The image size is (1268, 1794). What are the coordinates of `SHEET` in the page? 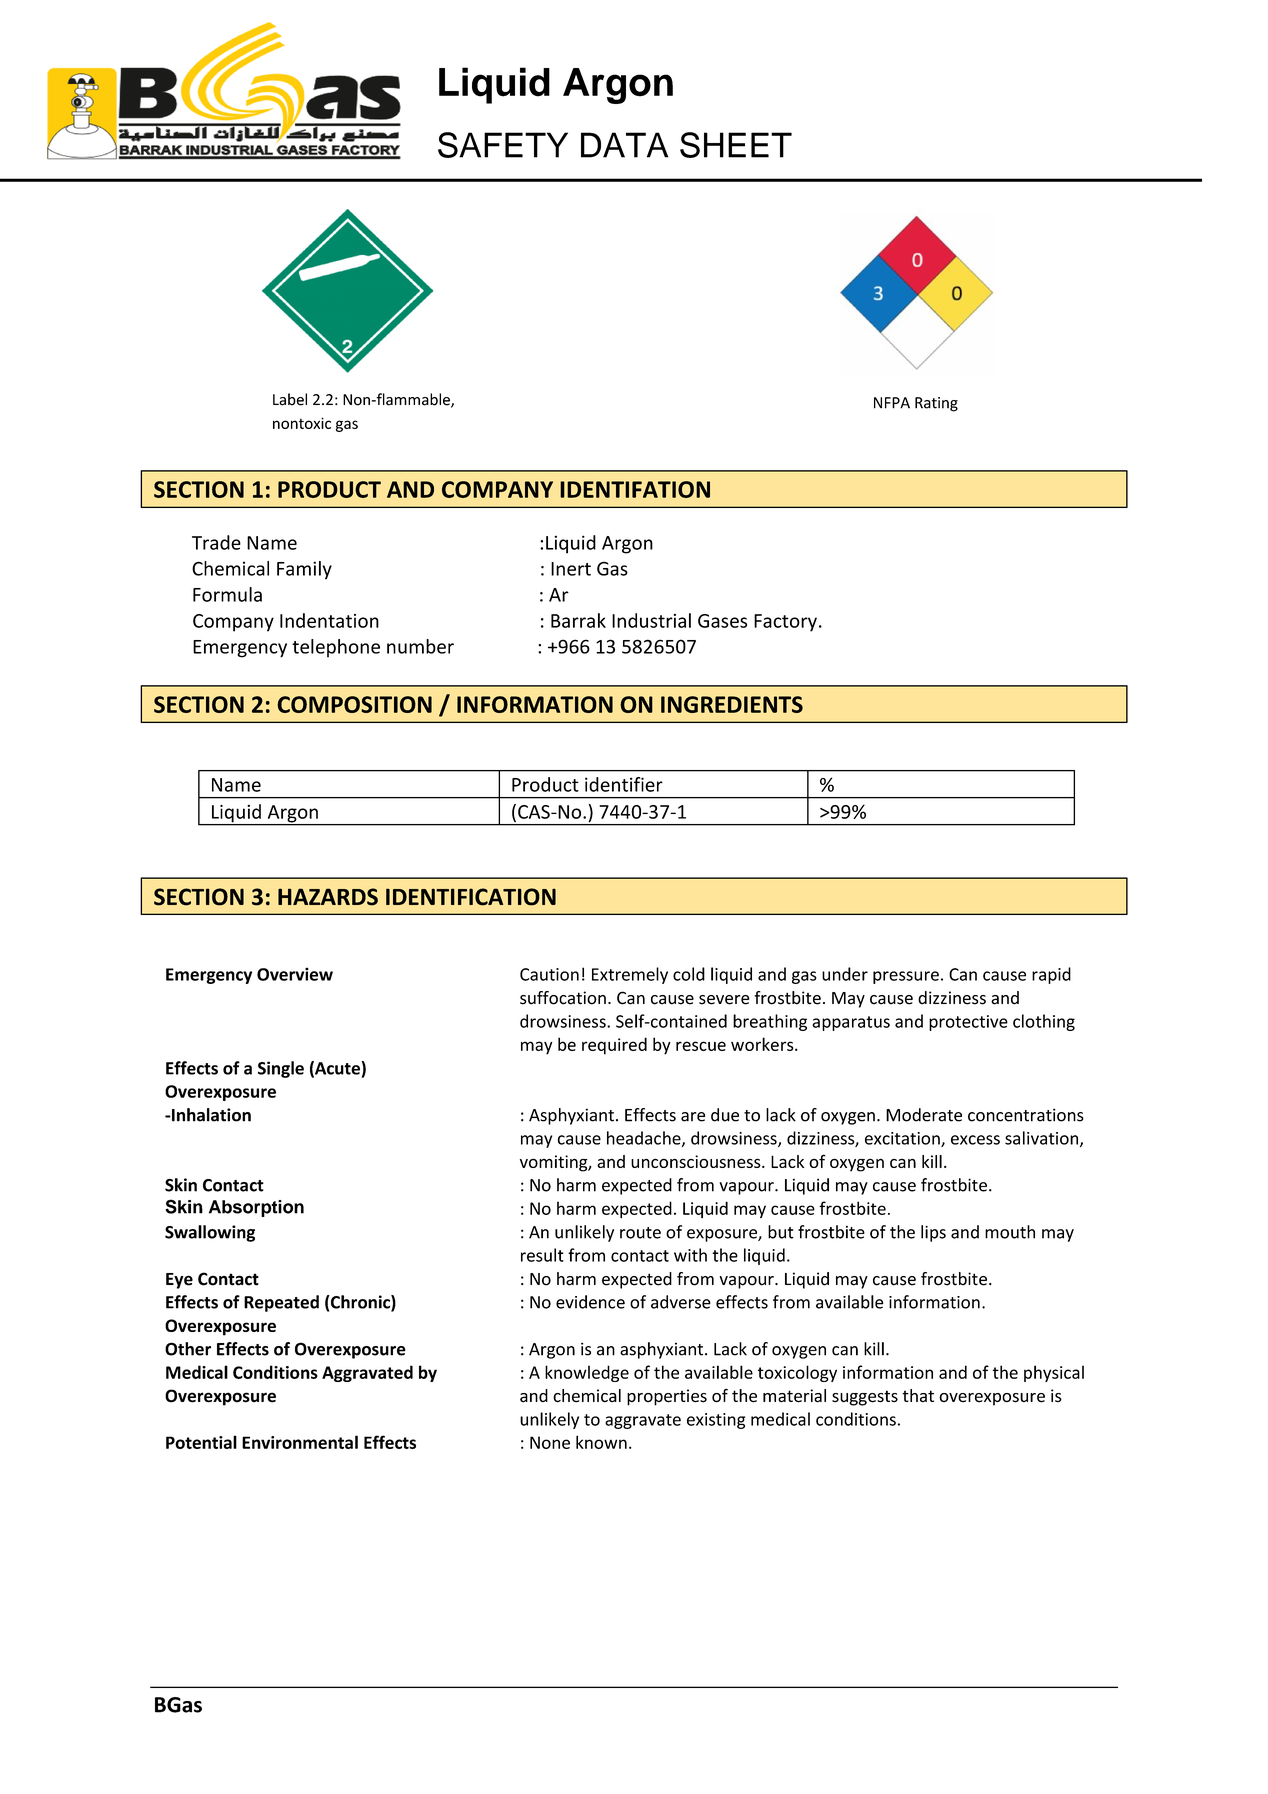 It's located at (736, 145).
